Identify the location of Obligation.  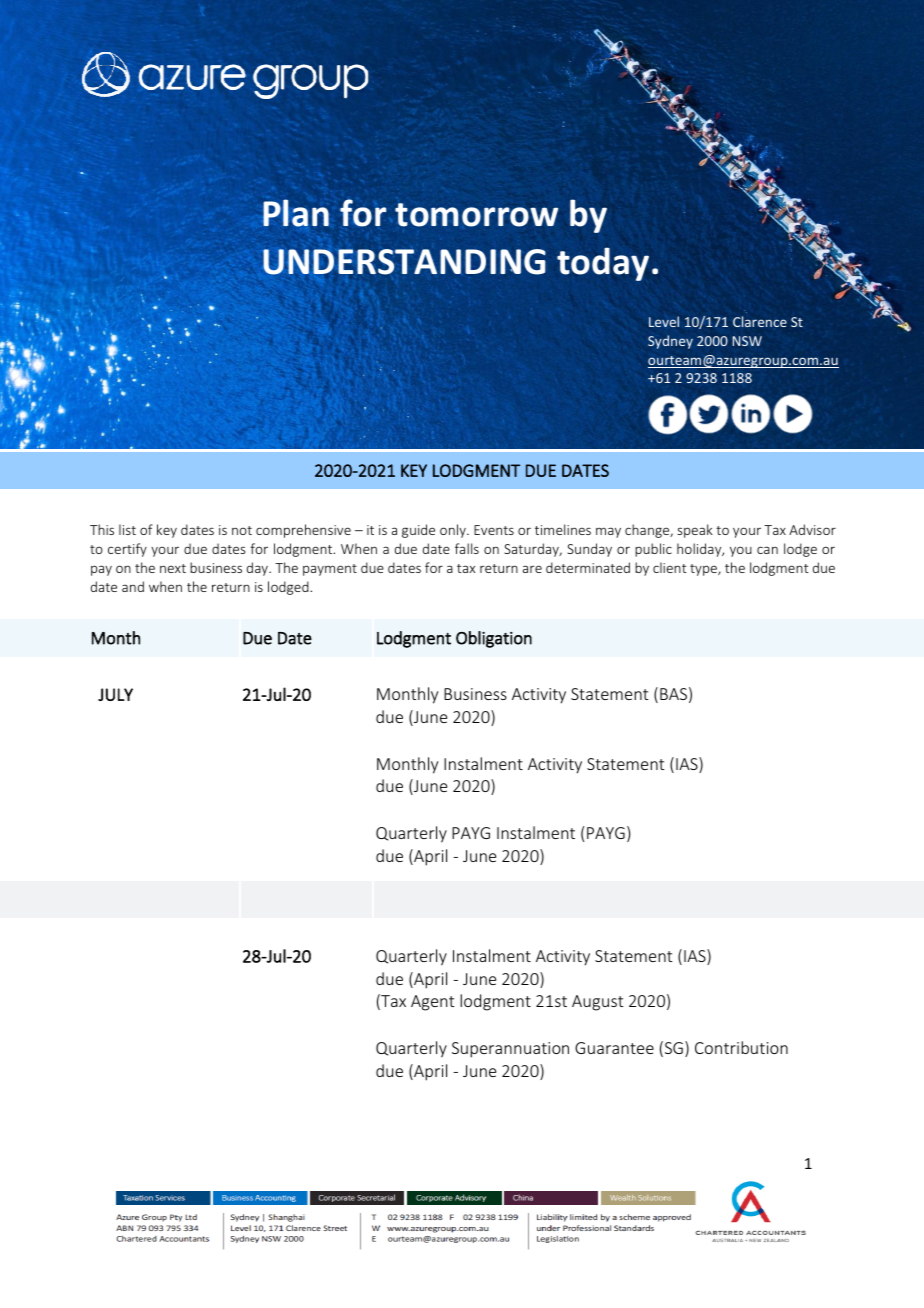
(494, 639).
